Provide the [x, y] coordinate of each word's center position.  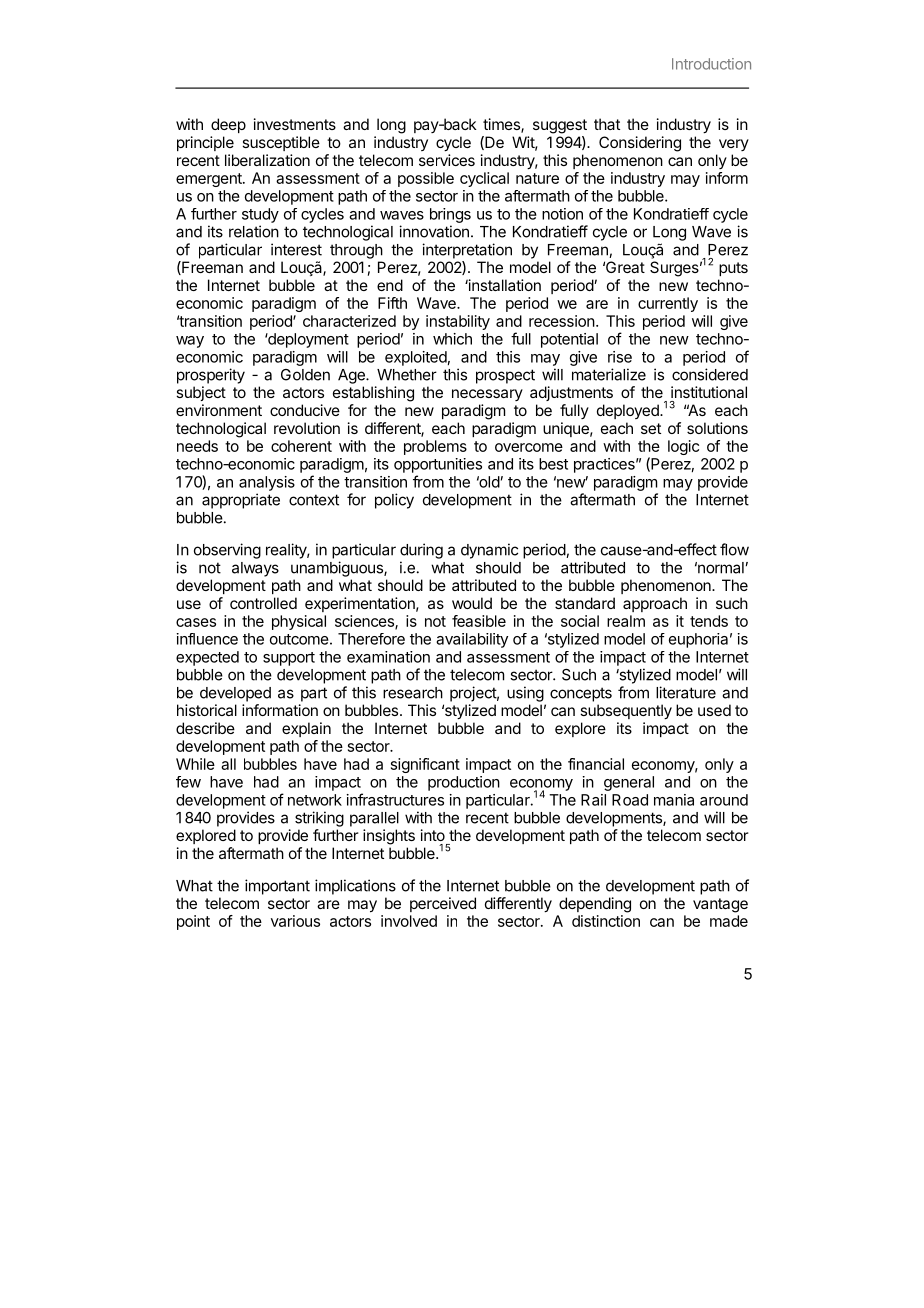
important [277, 887]
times [502, 125]
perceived [443, 904]
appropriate [241, 501]
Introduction [711, 64]
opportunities [438, 465]
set [651, 428]
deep [228, 125]
